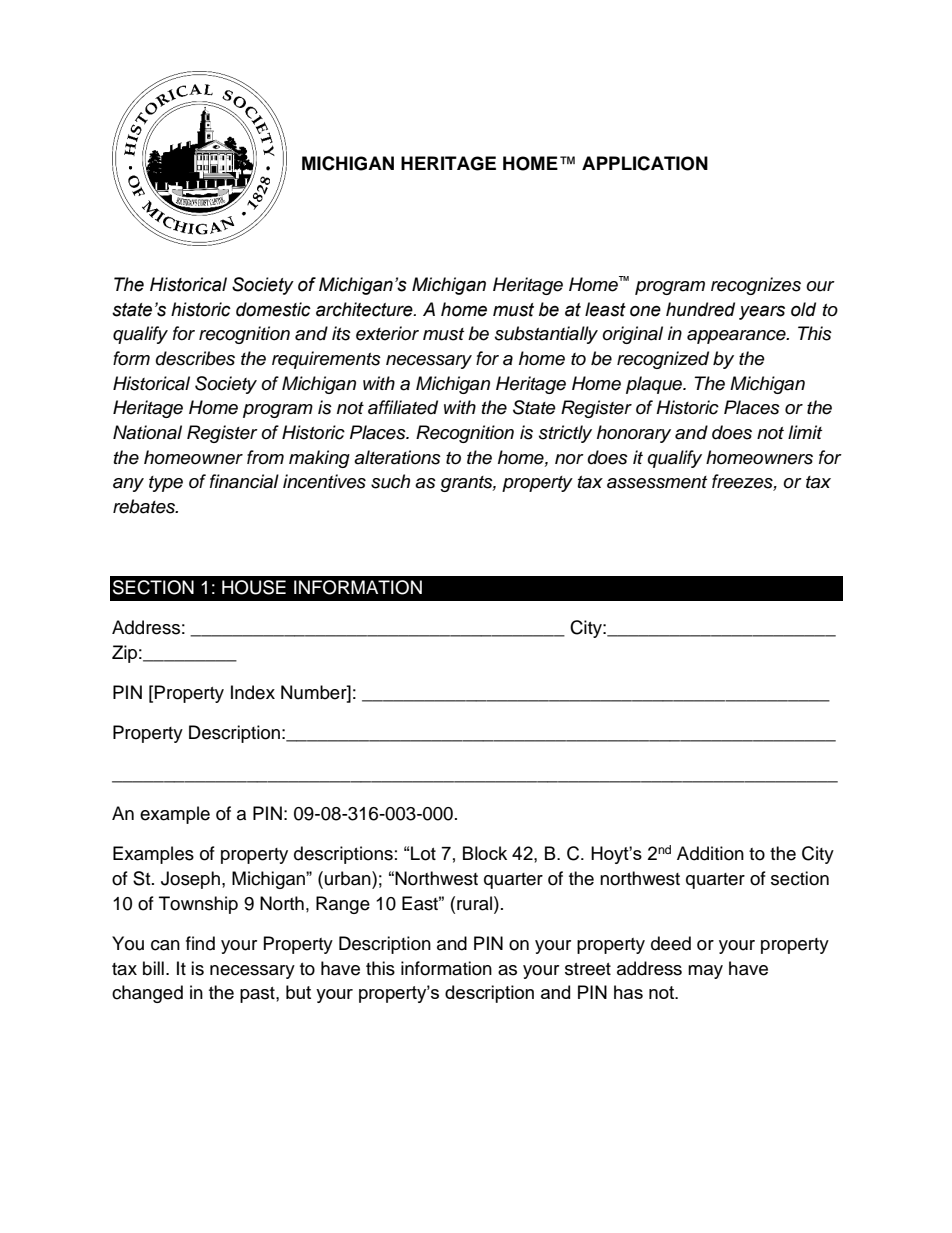 This screenshot has width=952, height=1233. I want to click on describes, so click(195, 358).
